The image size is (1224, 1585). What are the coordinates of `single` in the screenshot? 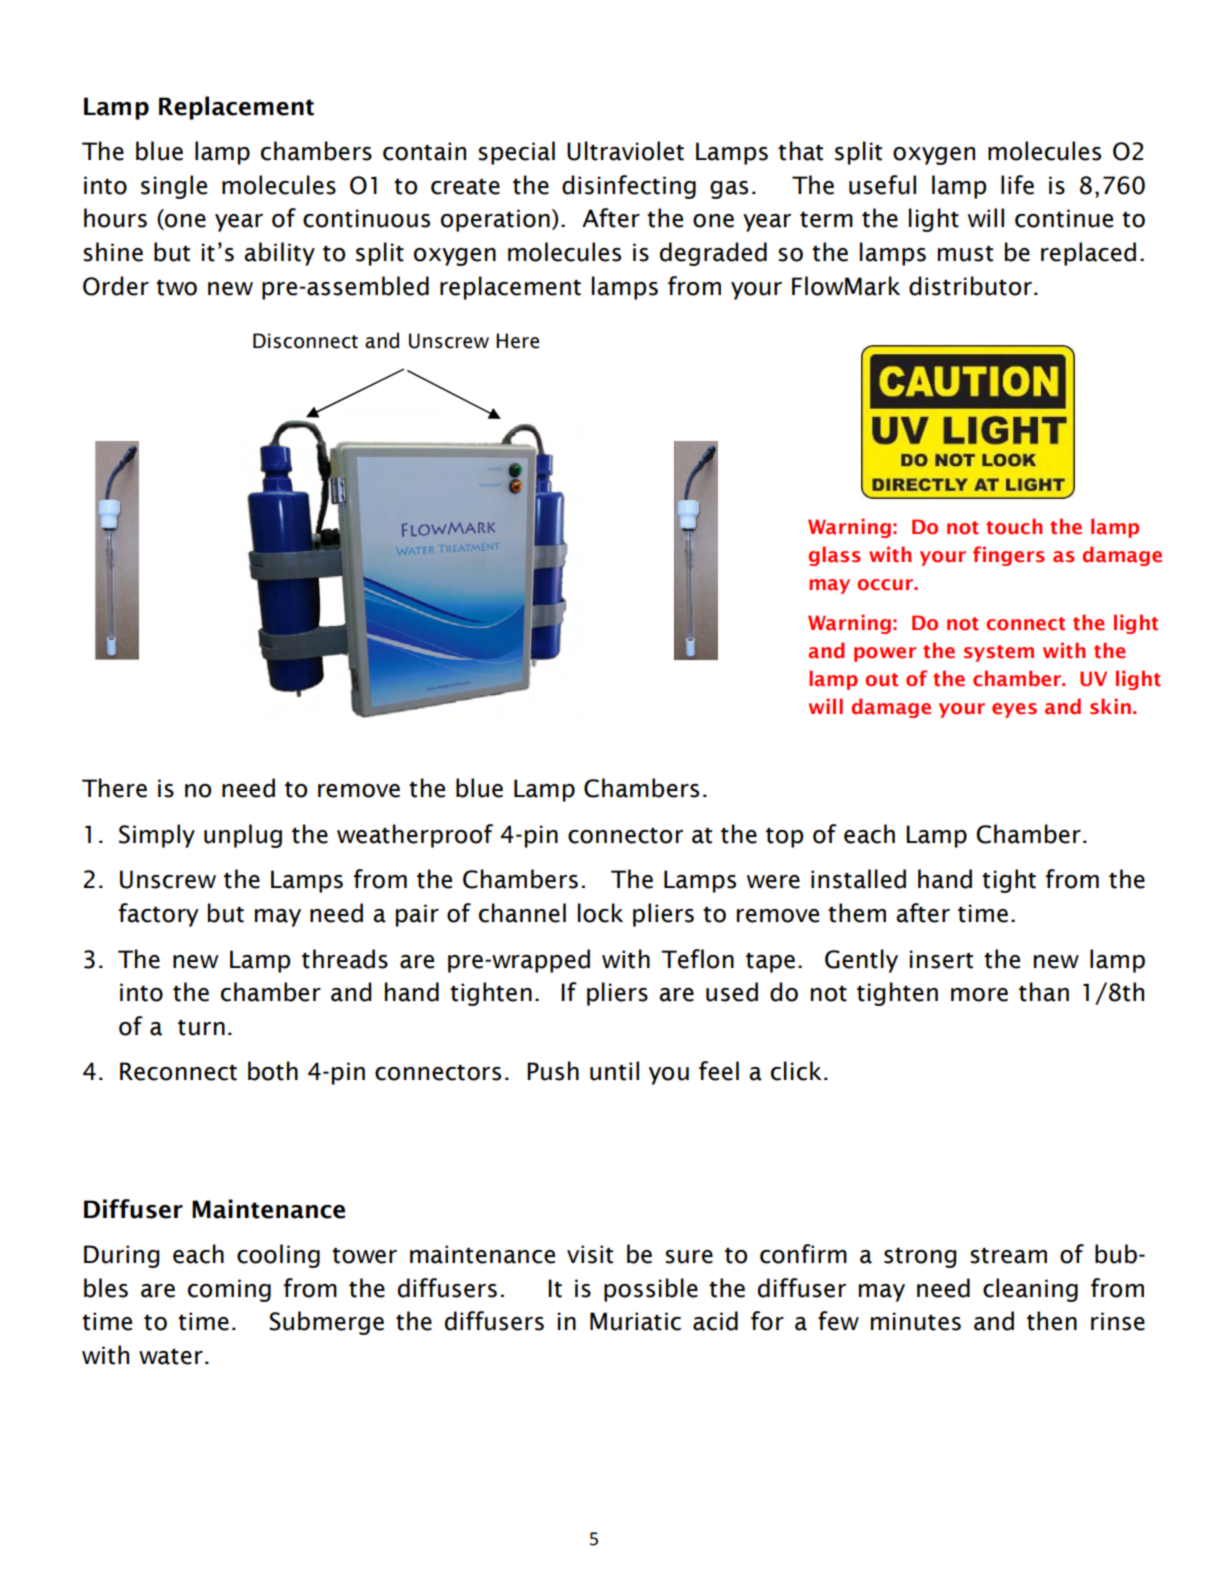 It's located at (174, 187).
